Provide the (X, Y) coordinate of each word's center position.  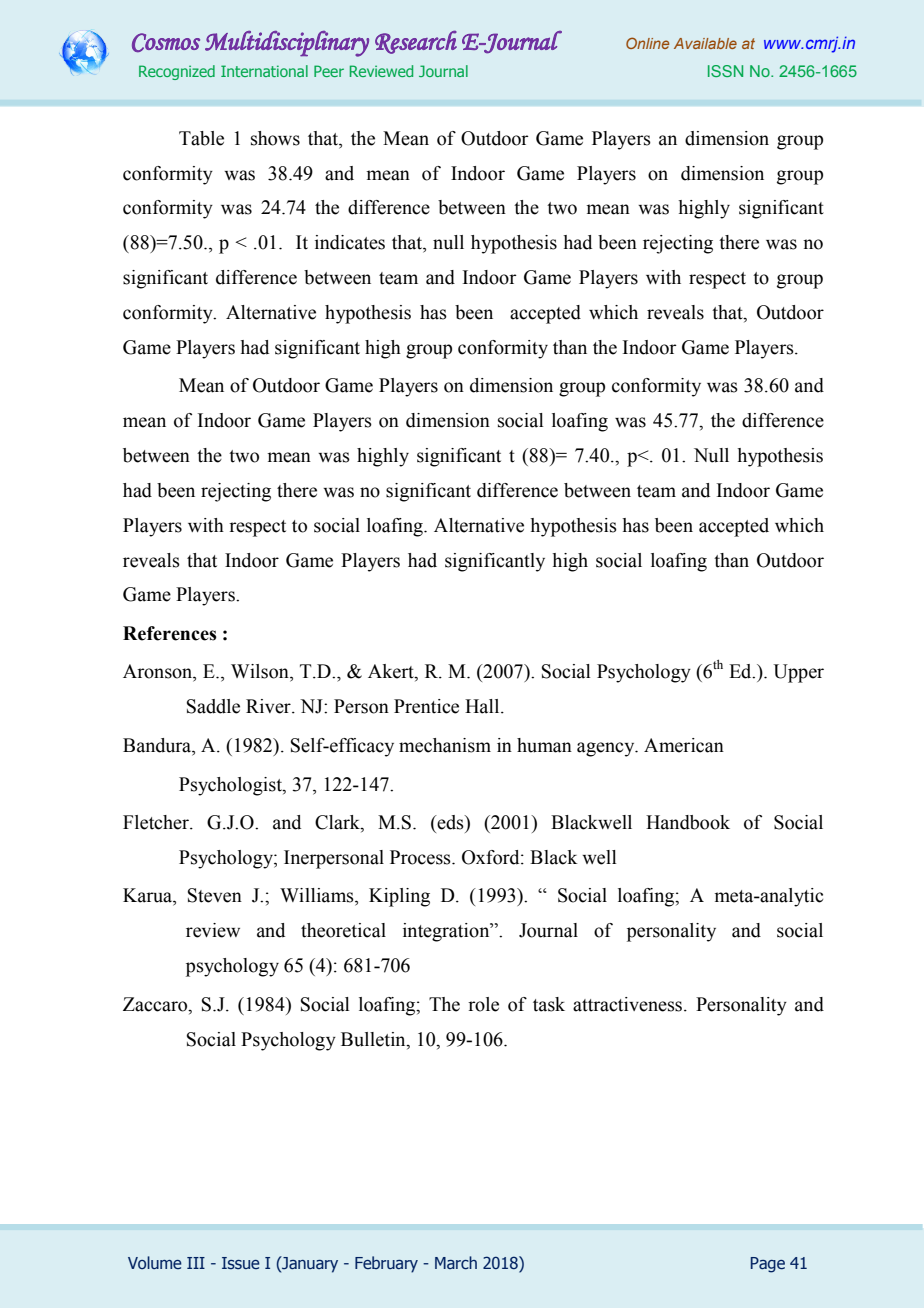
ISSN (725, 71)
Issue (241, 1263)
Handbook (688, 822)
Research (416, 42)
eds (450, 822)
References (170, 633)
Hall (483, 706)
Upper (798, 673)
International (264, 71)
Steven (215, 895)
